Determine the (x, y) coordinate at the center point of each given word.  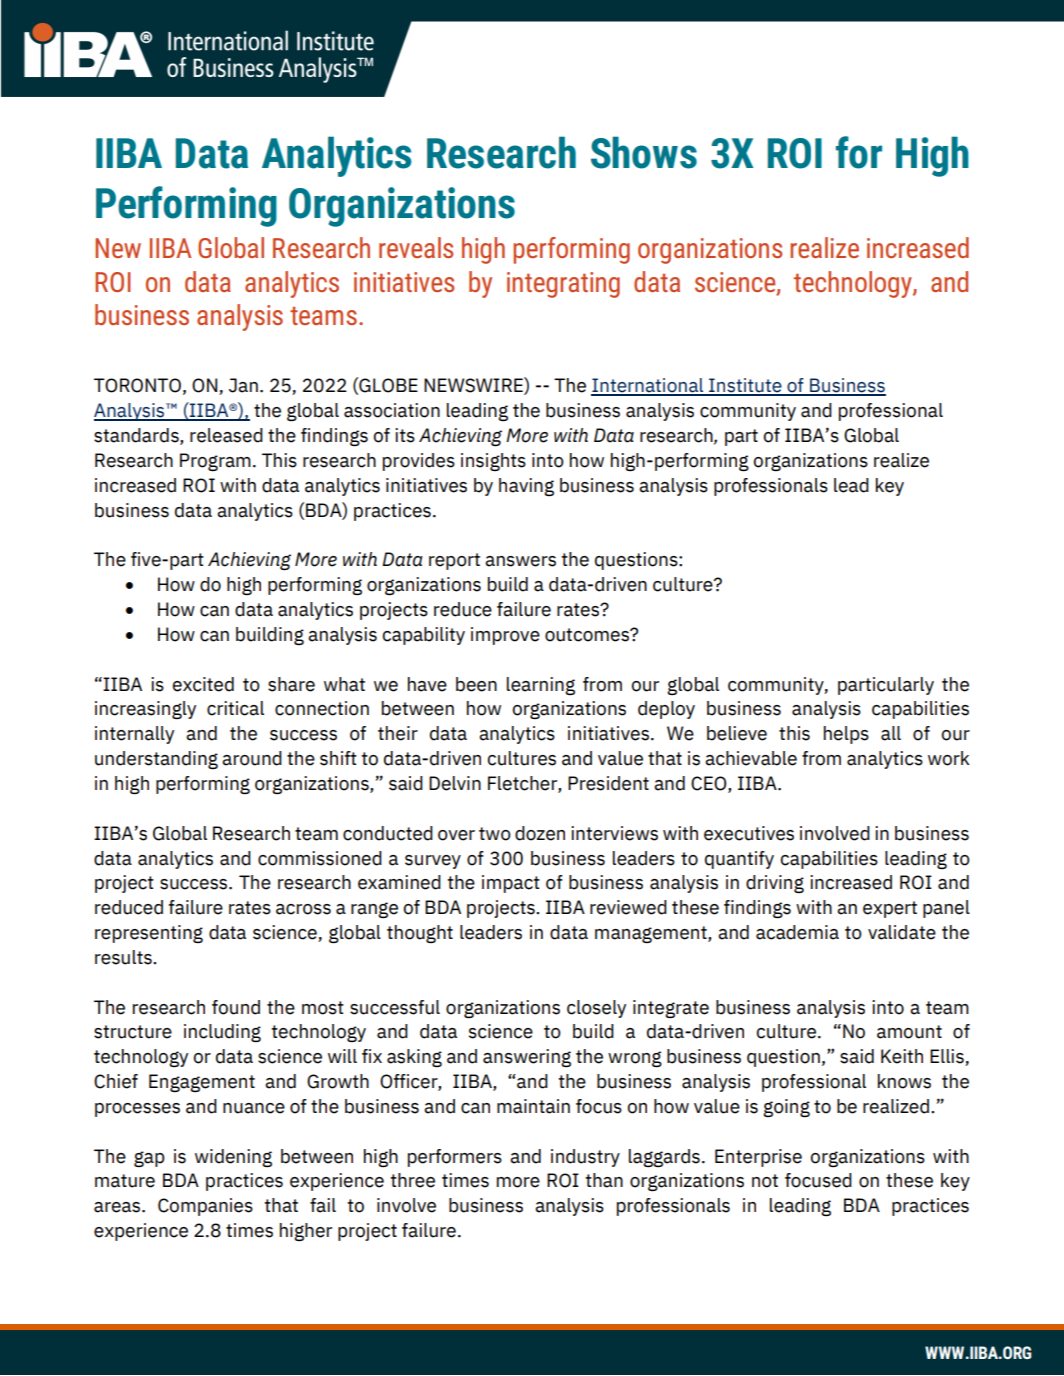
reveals (416, 247)
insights (493, 462)
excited (203, 684)
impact (511, 884)
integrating (563, 285)
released (226, 435)
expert (890, 909)
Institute (745, 386)
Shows (644, 152)
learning (541, 686)
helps (846, 735)
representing (149, 934)
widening (233, 1158)
